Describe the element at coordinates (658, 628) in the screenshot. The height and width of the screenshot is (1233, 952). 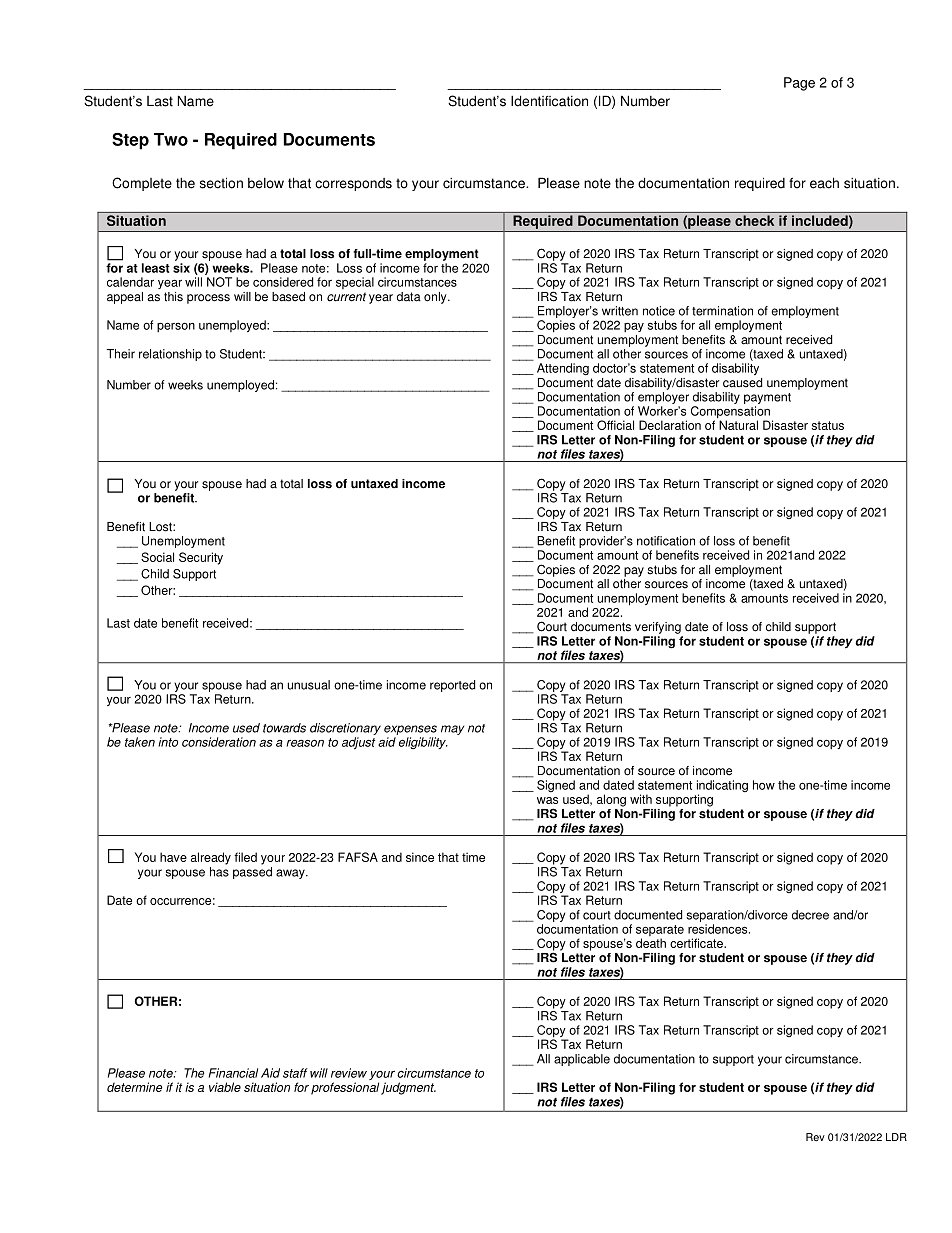
I see `verifying` at that location.
